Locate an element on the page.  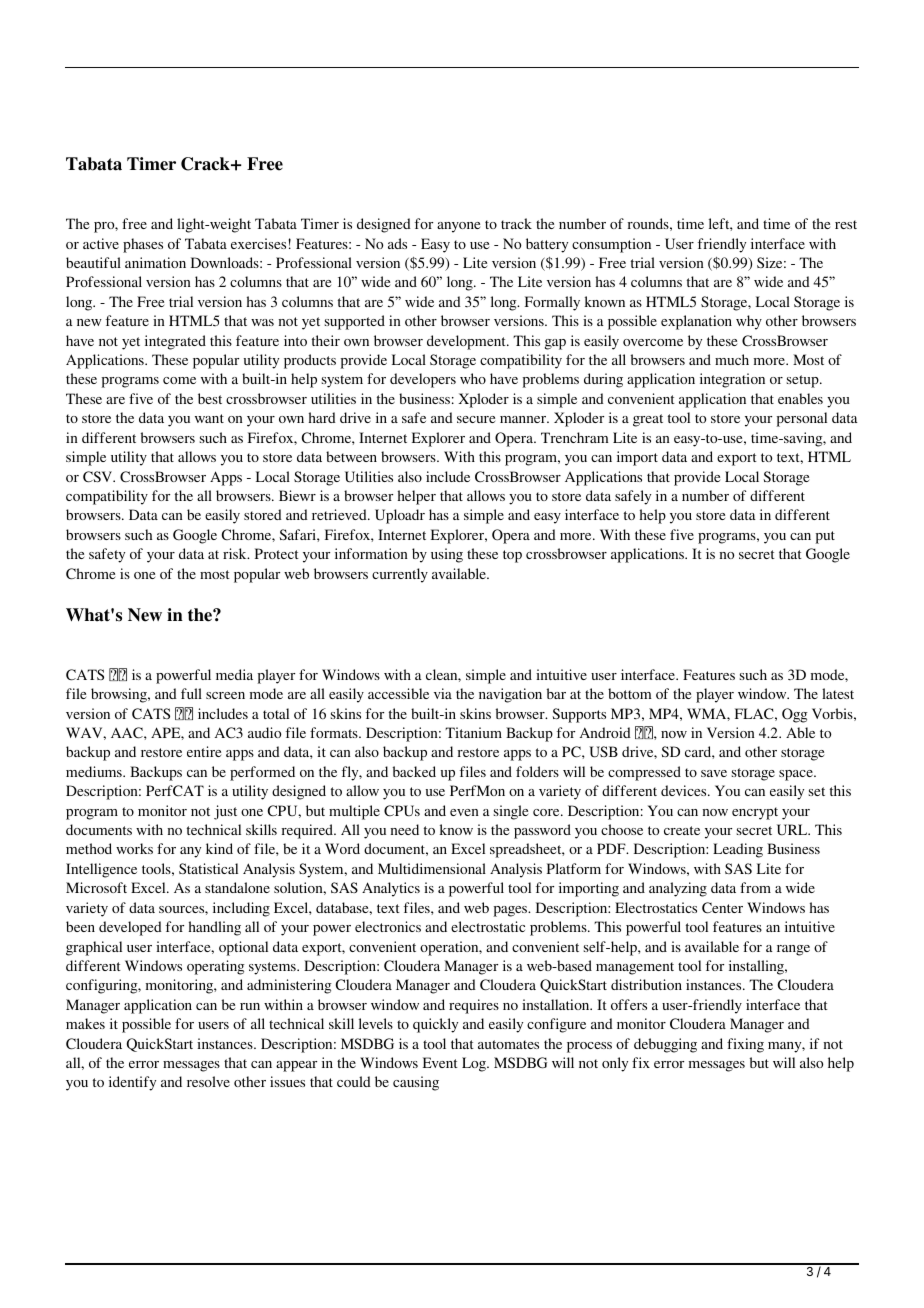
Crack is located at coordinates (206, 164).
